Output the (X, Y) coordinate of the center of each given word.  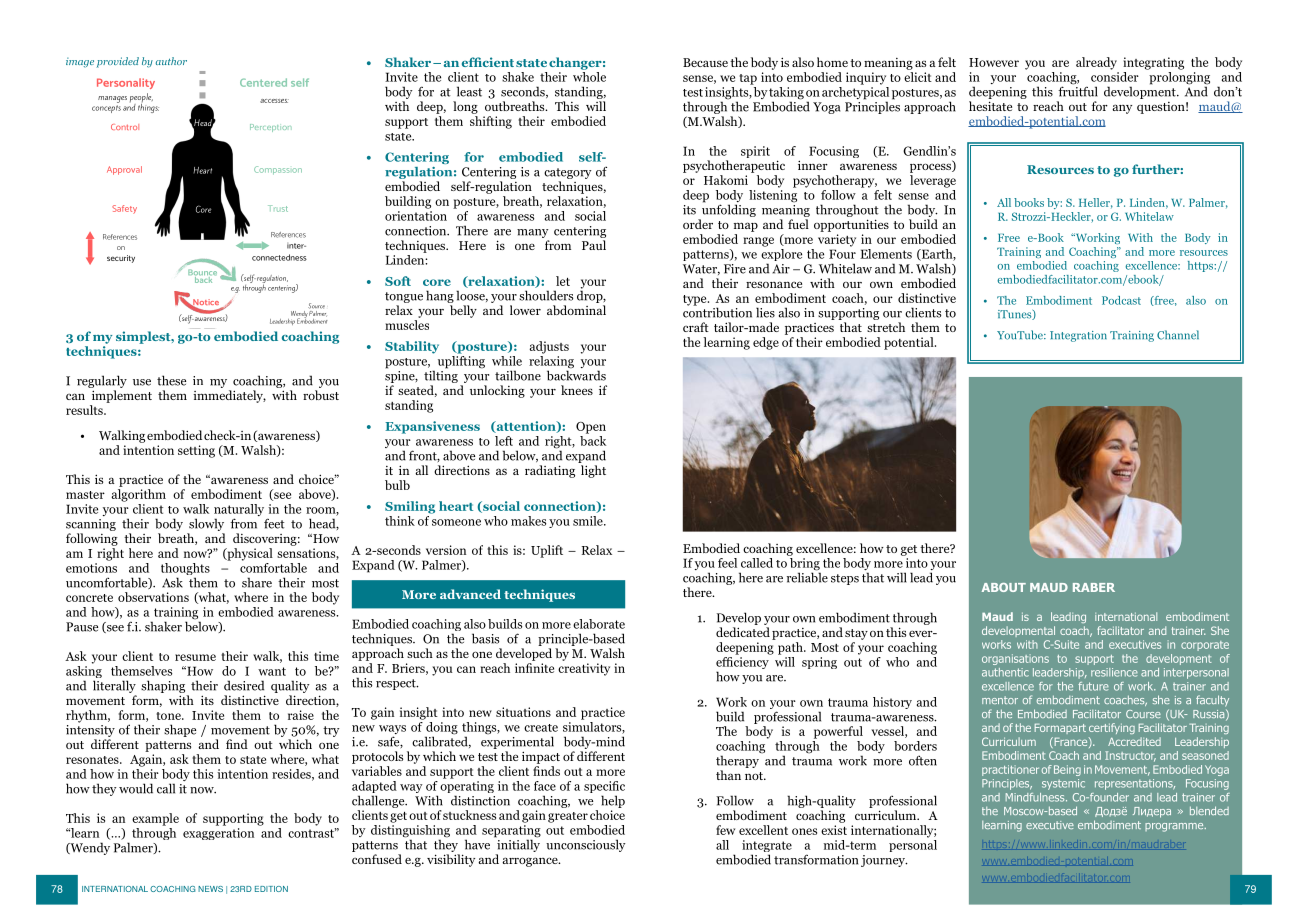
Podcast (1121, 300)
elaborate (599, 624)
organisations (1015, 659)
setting (196, 451)
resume (195, 657)
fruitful (1078, 90)
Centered (263, 82)
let (563, 281)
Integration (1078, 336)
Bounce (204, 272)
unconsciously (586, 845)
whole (589, 77)
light (593, 471)
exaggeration (218, 834)
